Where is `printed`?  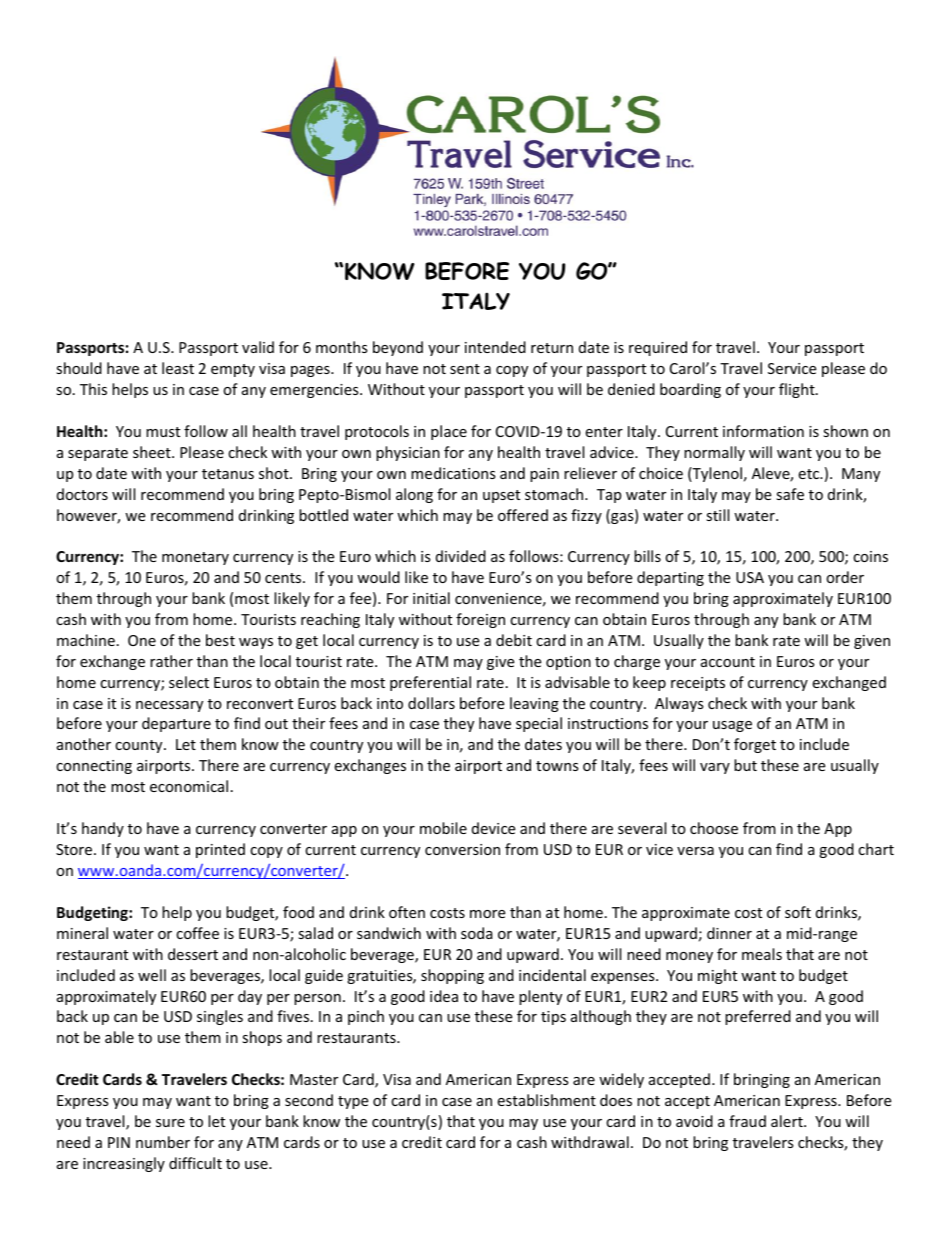 printed is located at coordinates (220, 850).
